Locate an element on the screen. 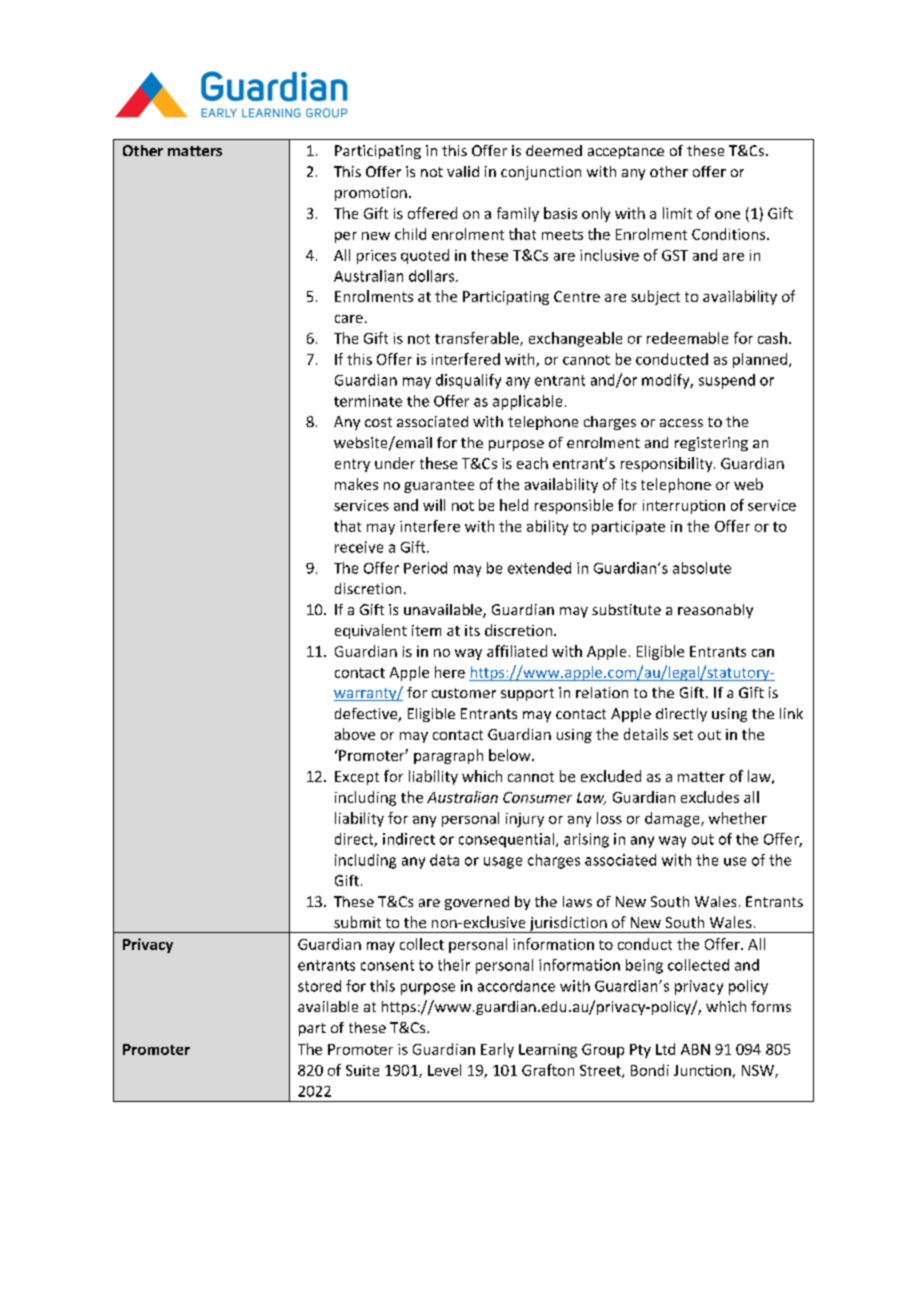 Image resolution: width=924 pixels, height=1308 pixels. Learning is located at coordinates (548, 1051).
